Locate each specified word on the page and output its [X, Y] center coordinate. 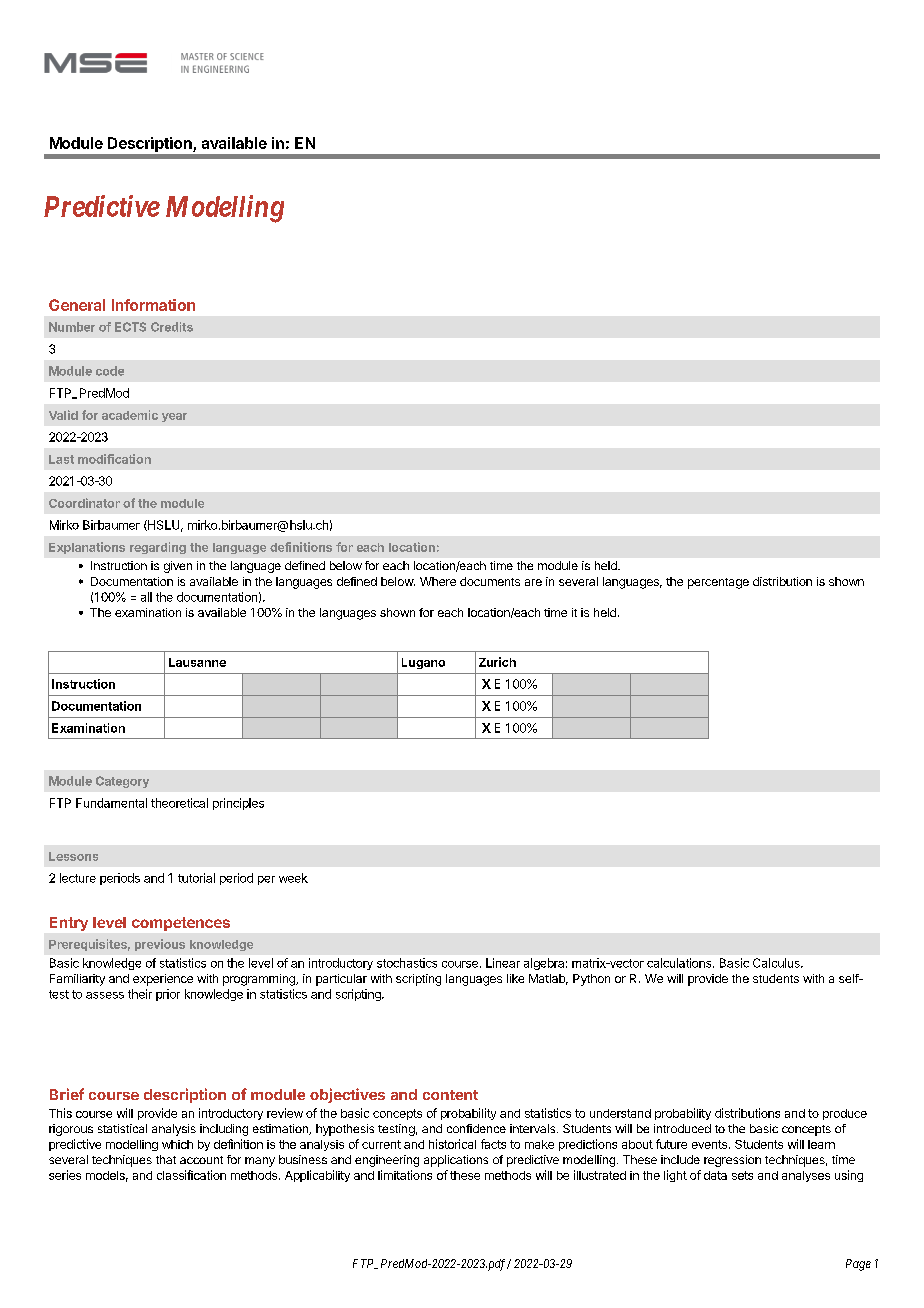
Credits [172, 327]
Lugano [423, 663]
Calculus [777, 963]
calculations [680, 963]
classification [191, 1175]
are [533, 582]
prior [168, 995]
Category [122, 782]
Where [438, 581]
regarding [158, 548]
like [515, 978]
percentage [718, 583]
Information [153, 305]
